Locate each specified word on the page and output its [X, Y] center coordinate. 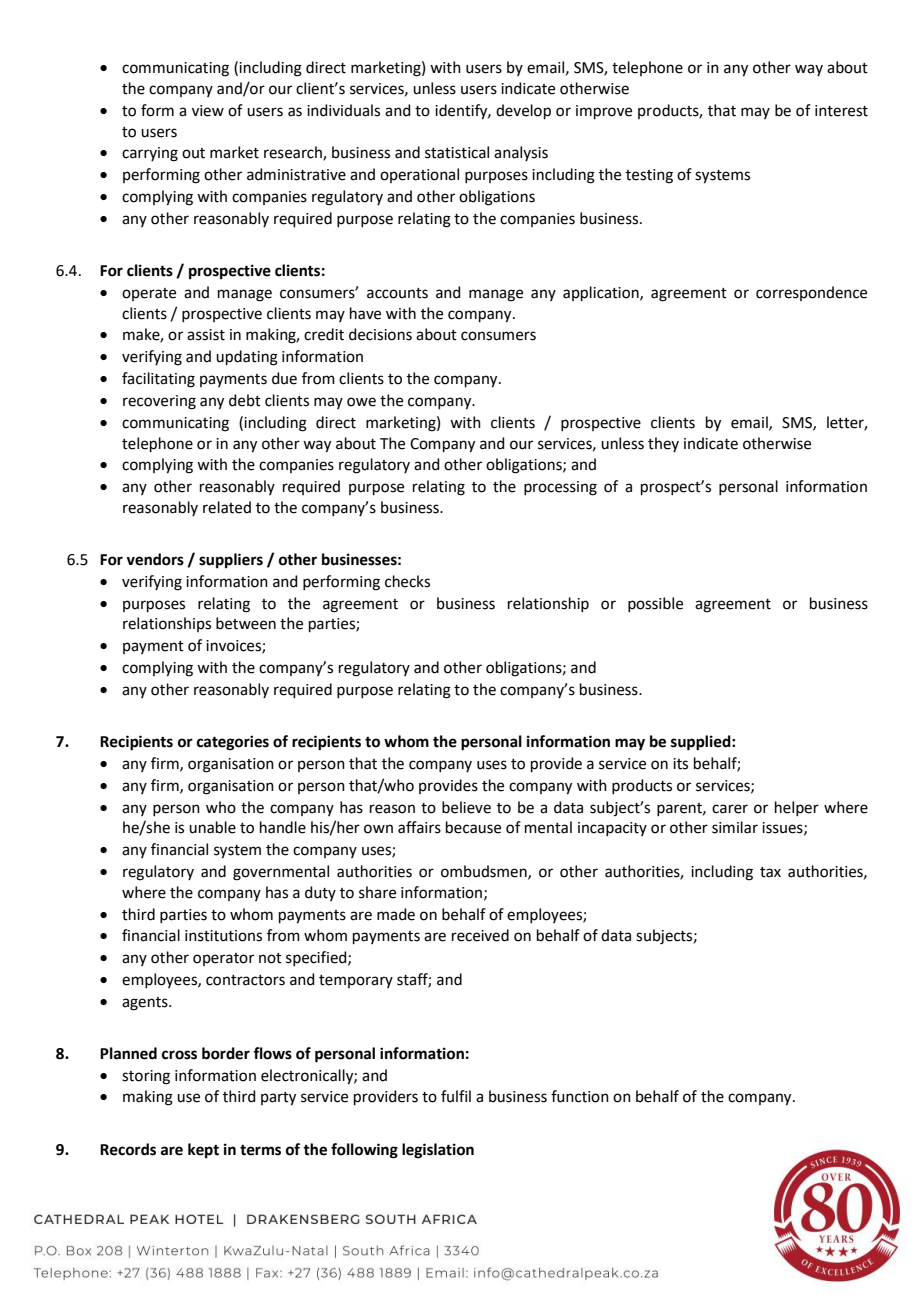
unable [212, 827]
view [208, 111]
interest [841, 111]
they [663, 444]
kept [203, 1151]
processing [560, 488]
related [227, 507]
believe [466, 807]
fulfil [456, 1096]
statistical [457, 152]
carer [730, 809]
